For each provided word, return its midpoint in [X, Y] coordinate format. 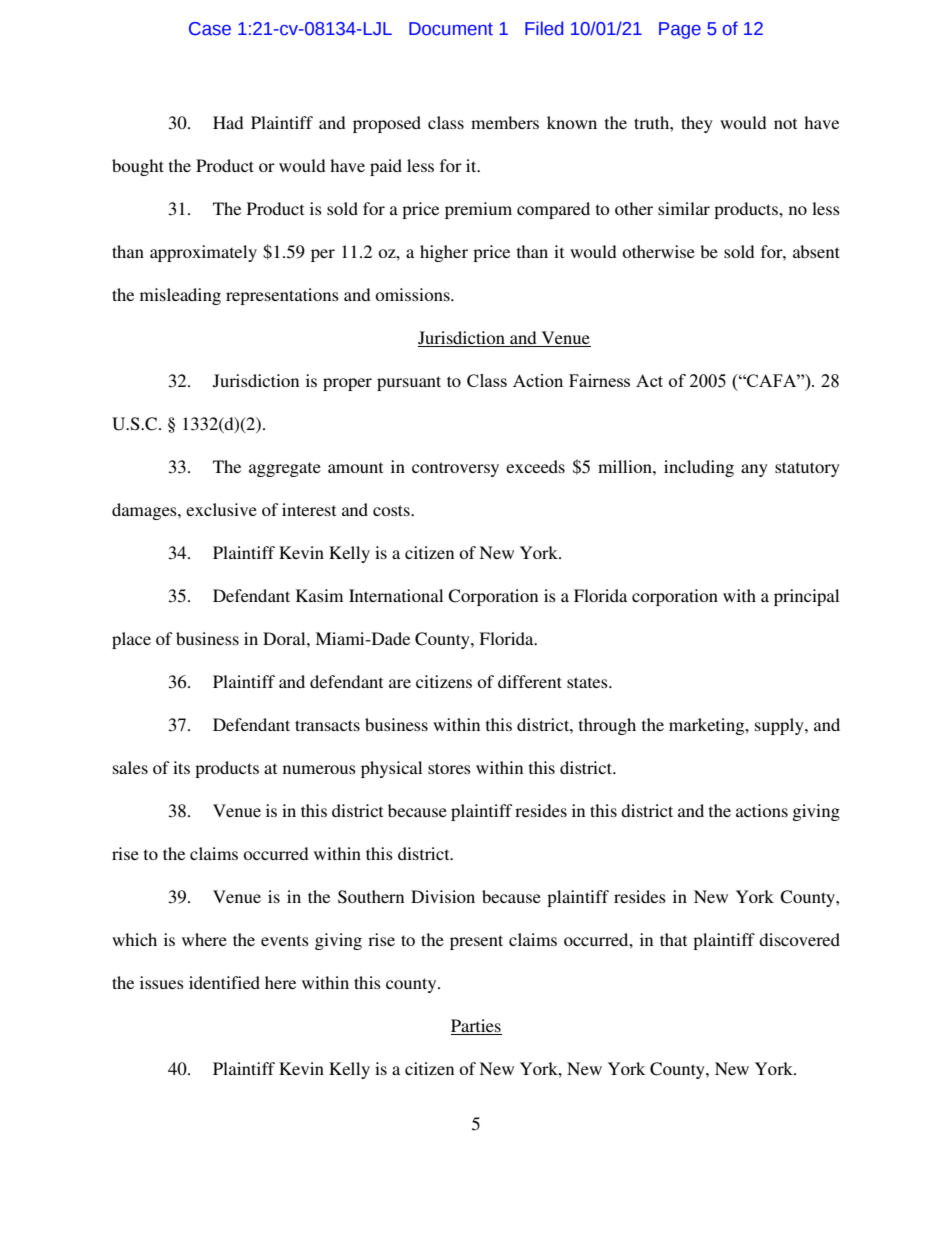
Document [451, 29]
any [754, 470]
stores [449, 768]
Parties [476, 1027]
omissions [413, 294]
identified [224, 982]
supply [780, 726]
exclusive [221, 509]
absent [816, 251]
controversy [455, 469]
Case [210, 29]
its [181, 767]
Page [680, 30]
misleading [180, 296]
